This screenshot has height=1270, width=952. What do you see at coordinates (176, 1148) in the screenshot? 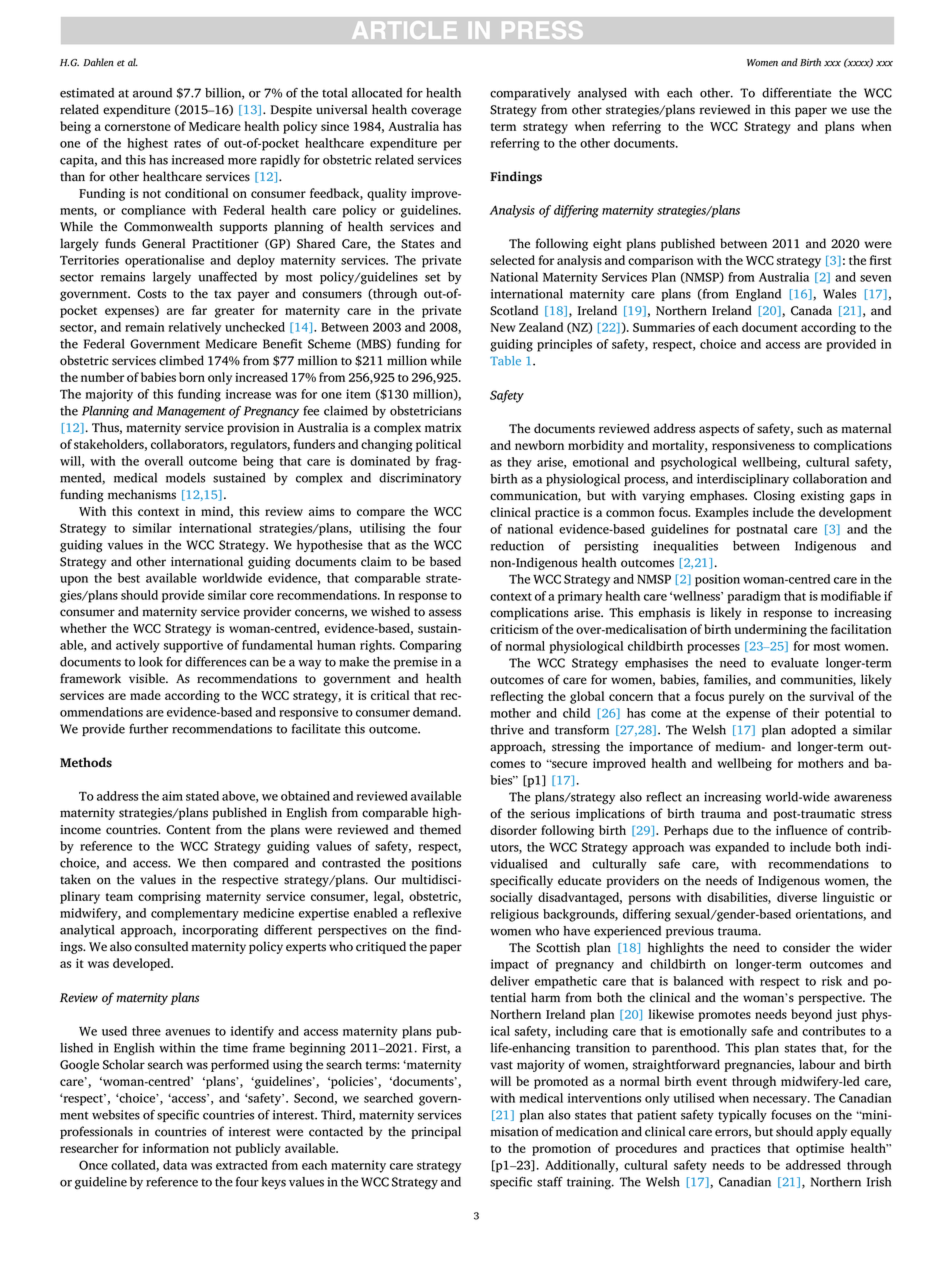
I see `information` at bounding box center [176, 1148].
